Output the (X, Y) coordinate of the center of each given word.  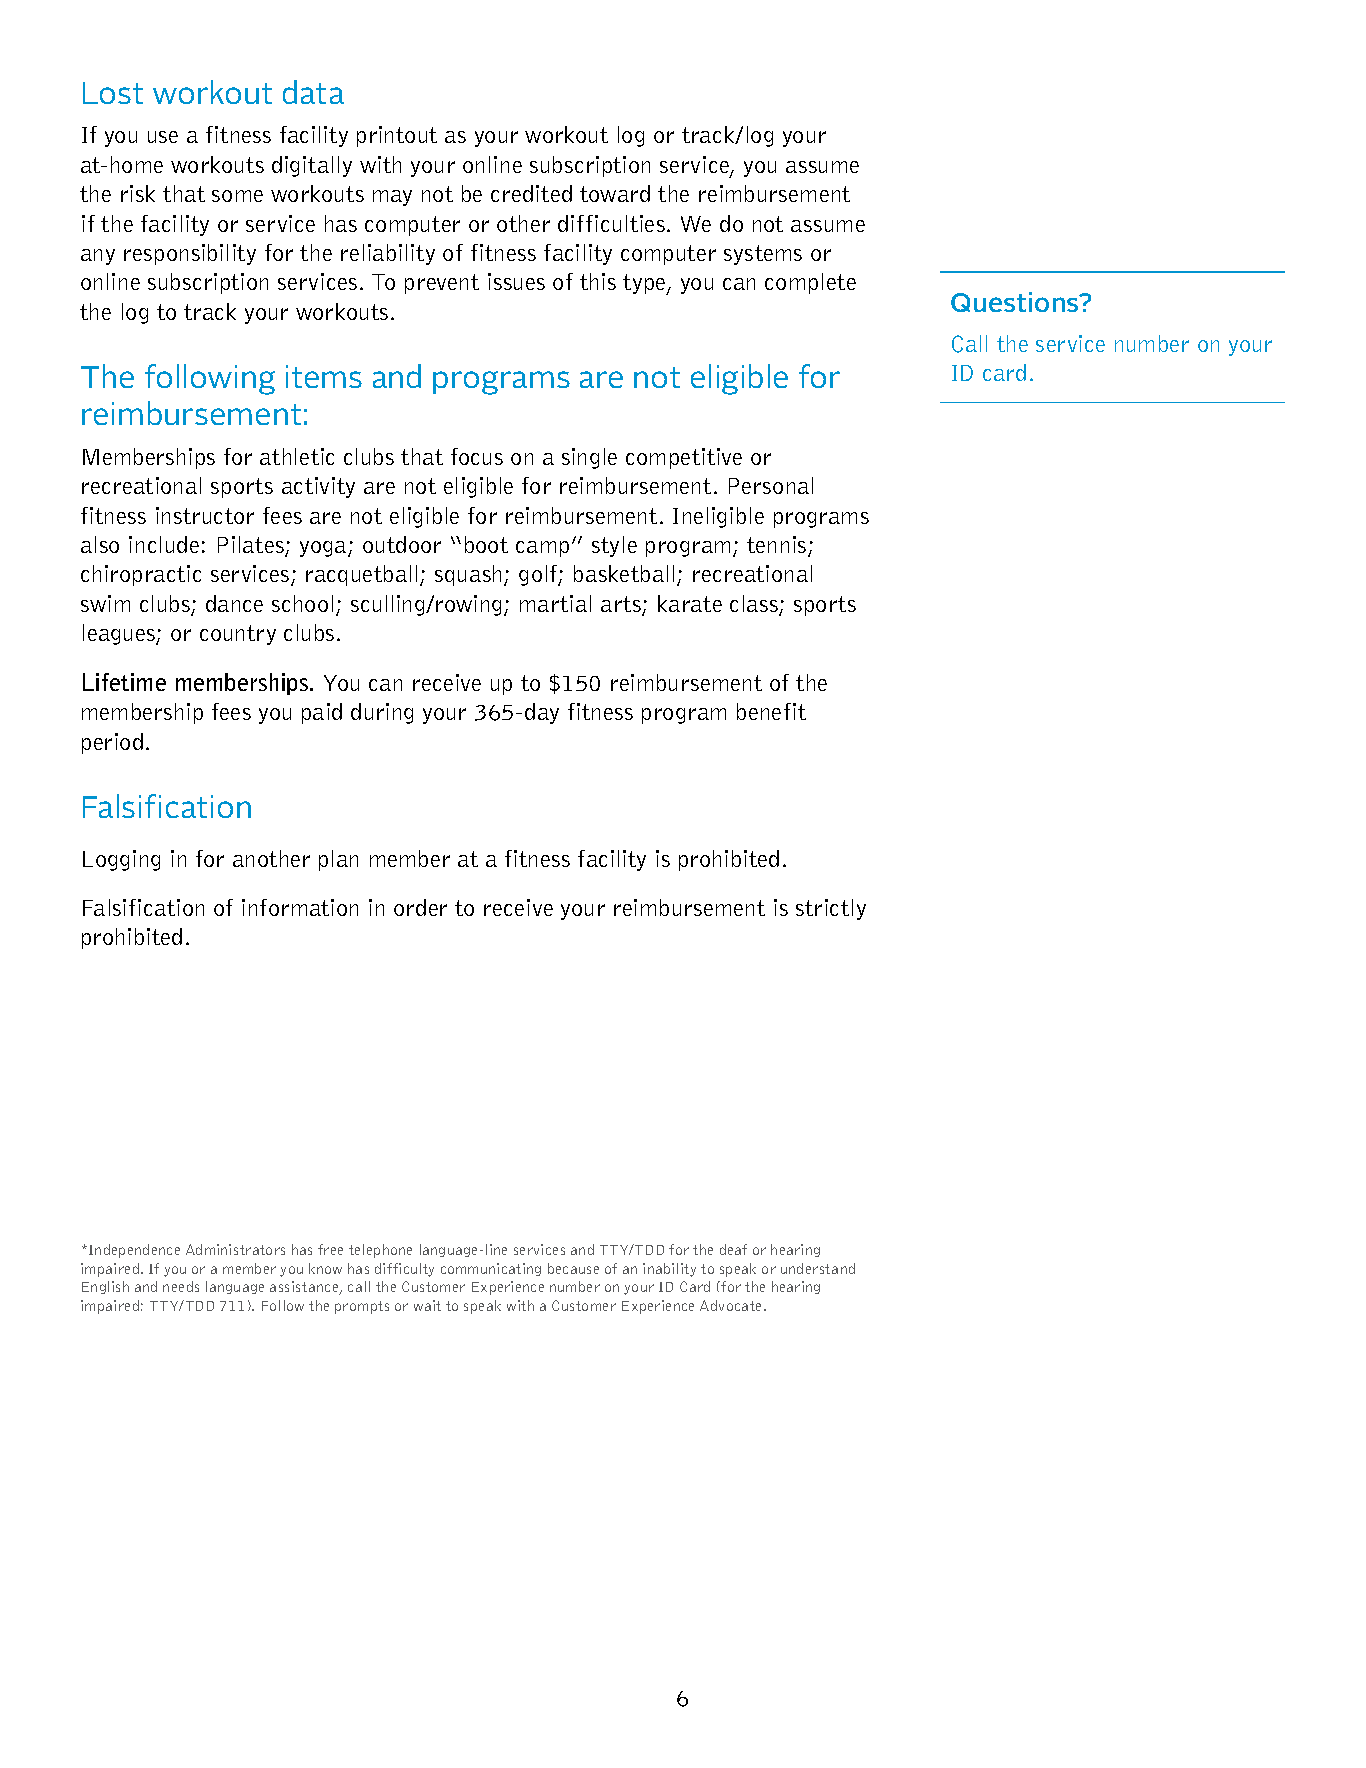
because (573, 1268)
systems (763, 255)
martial (555, 603)
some (237, 196)
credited (531, 193)
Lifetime (124, 682)
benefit (771, 711)
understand (818, 1268)
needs (181, 1286)
